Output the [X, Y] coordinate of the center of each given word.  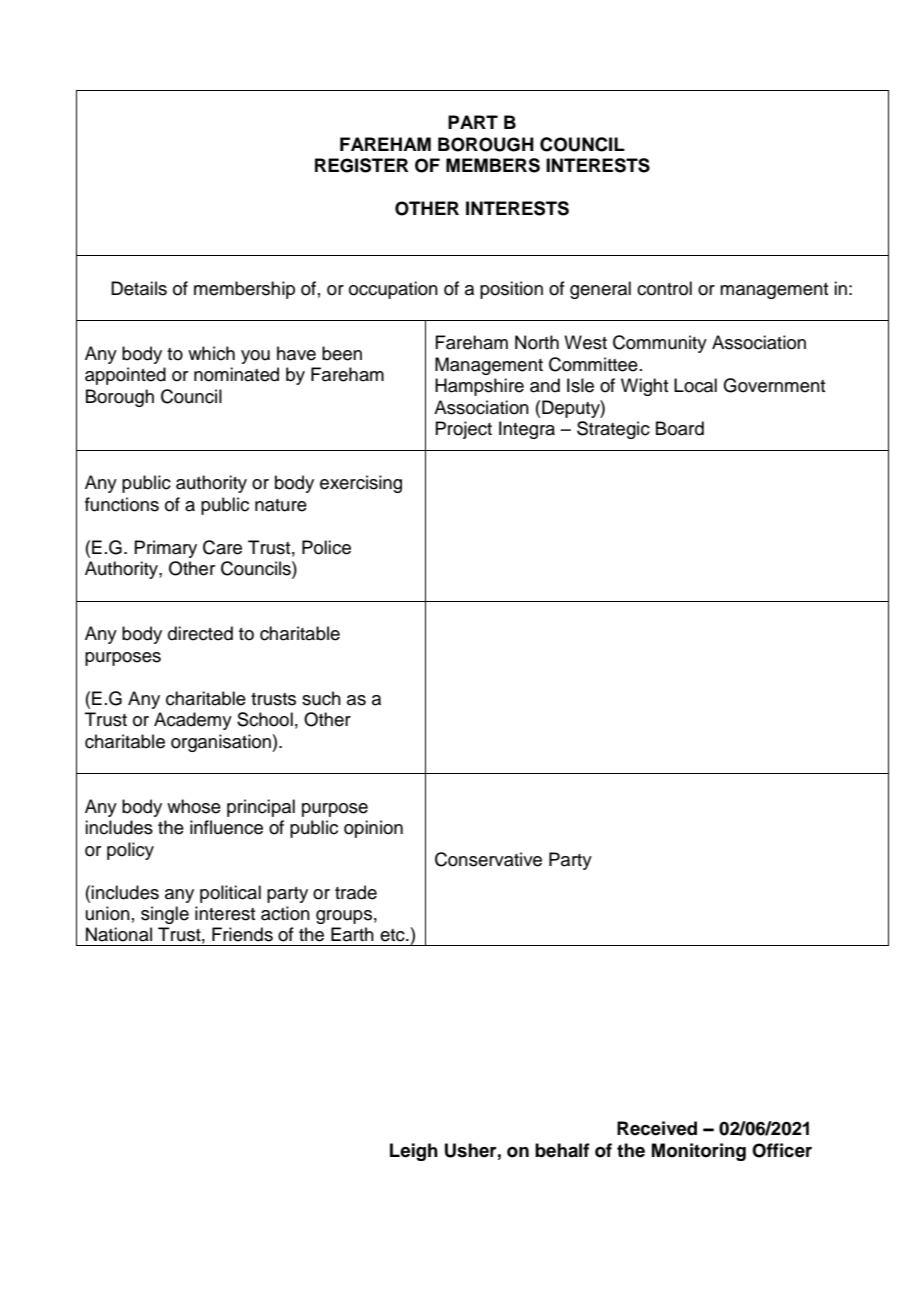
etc [393, 935]
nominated [236, 374]
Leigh [414, 1152]
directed [200, 633]
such [321, 698]
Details [139, 288]
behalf [562, 1150]
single [165, 915]
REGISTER [361, 165]
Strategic [613, 430]
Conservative [488, 859]
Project [463, 430]
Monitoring [699, 1152]
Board [680, 428]
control [664, 288]
